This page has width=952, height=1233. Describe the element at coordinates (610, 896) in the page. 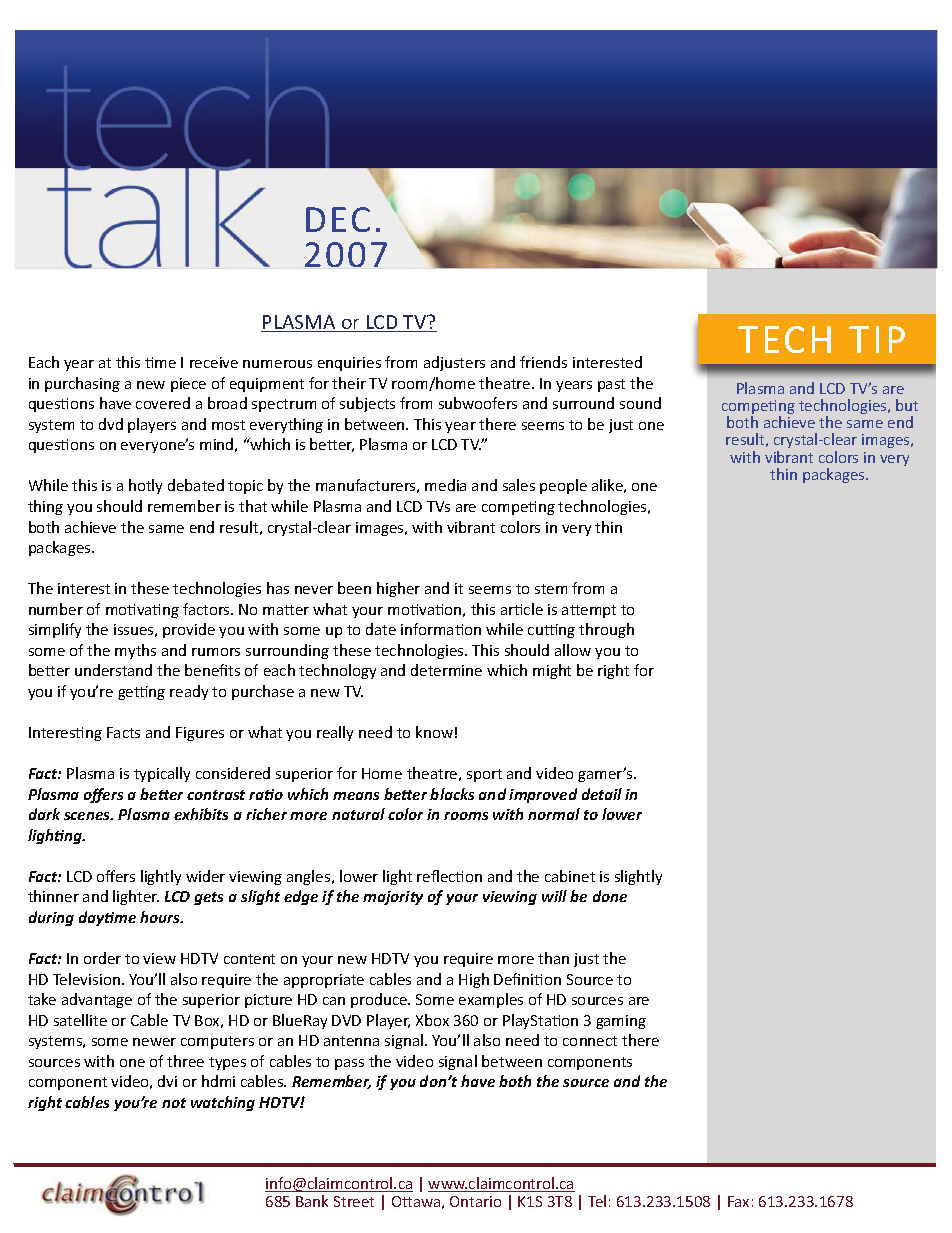

I see `done` at that location.
